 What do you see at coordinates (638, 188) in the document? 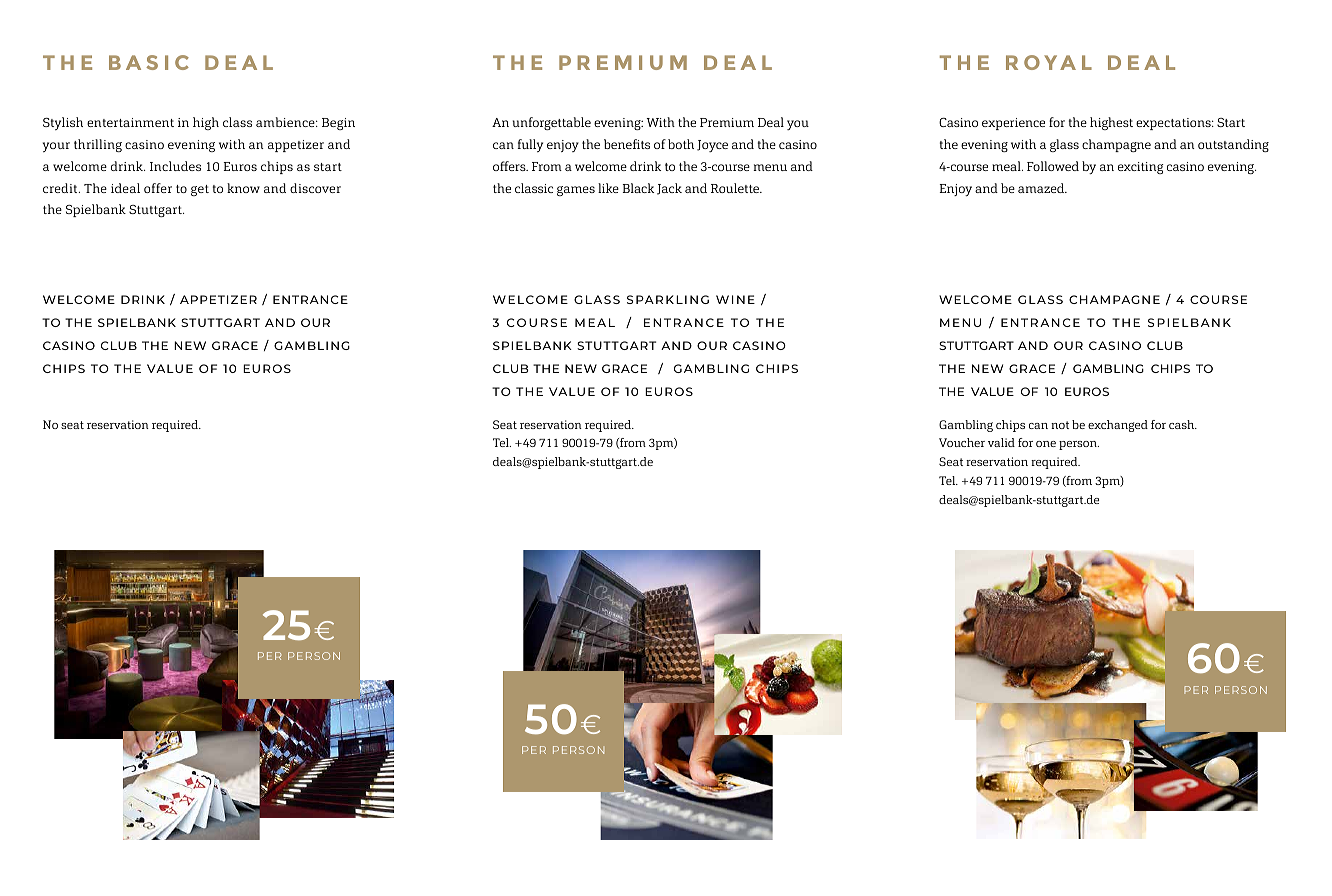
I see `Black` at bounding box center [638, 188].
